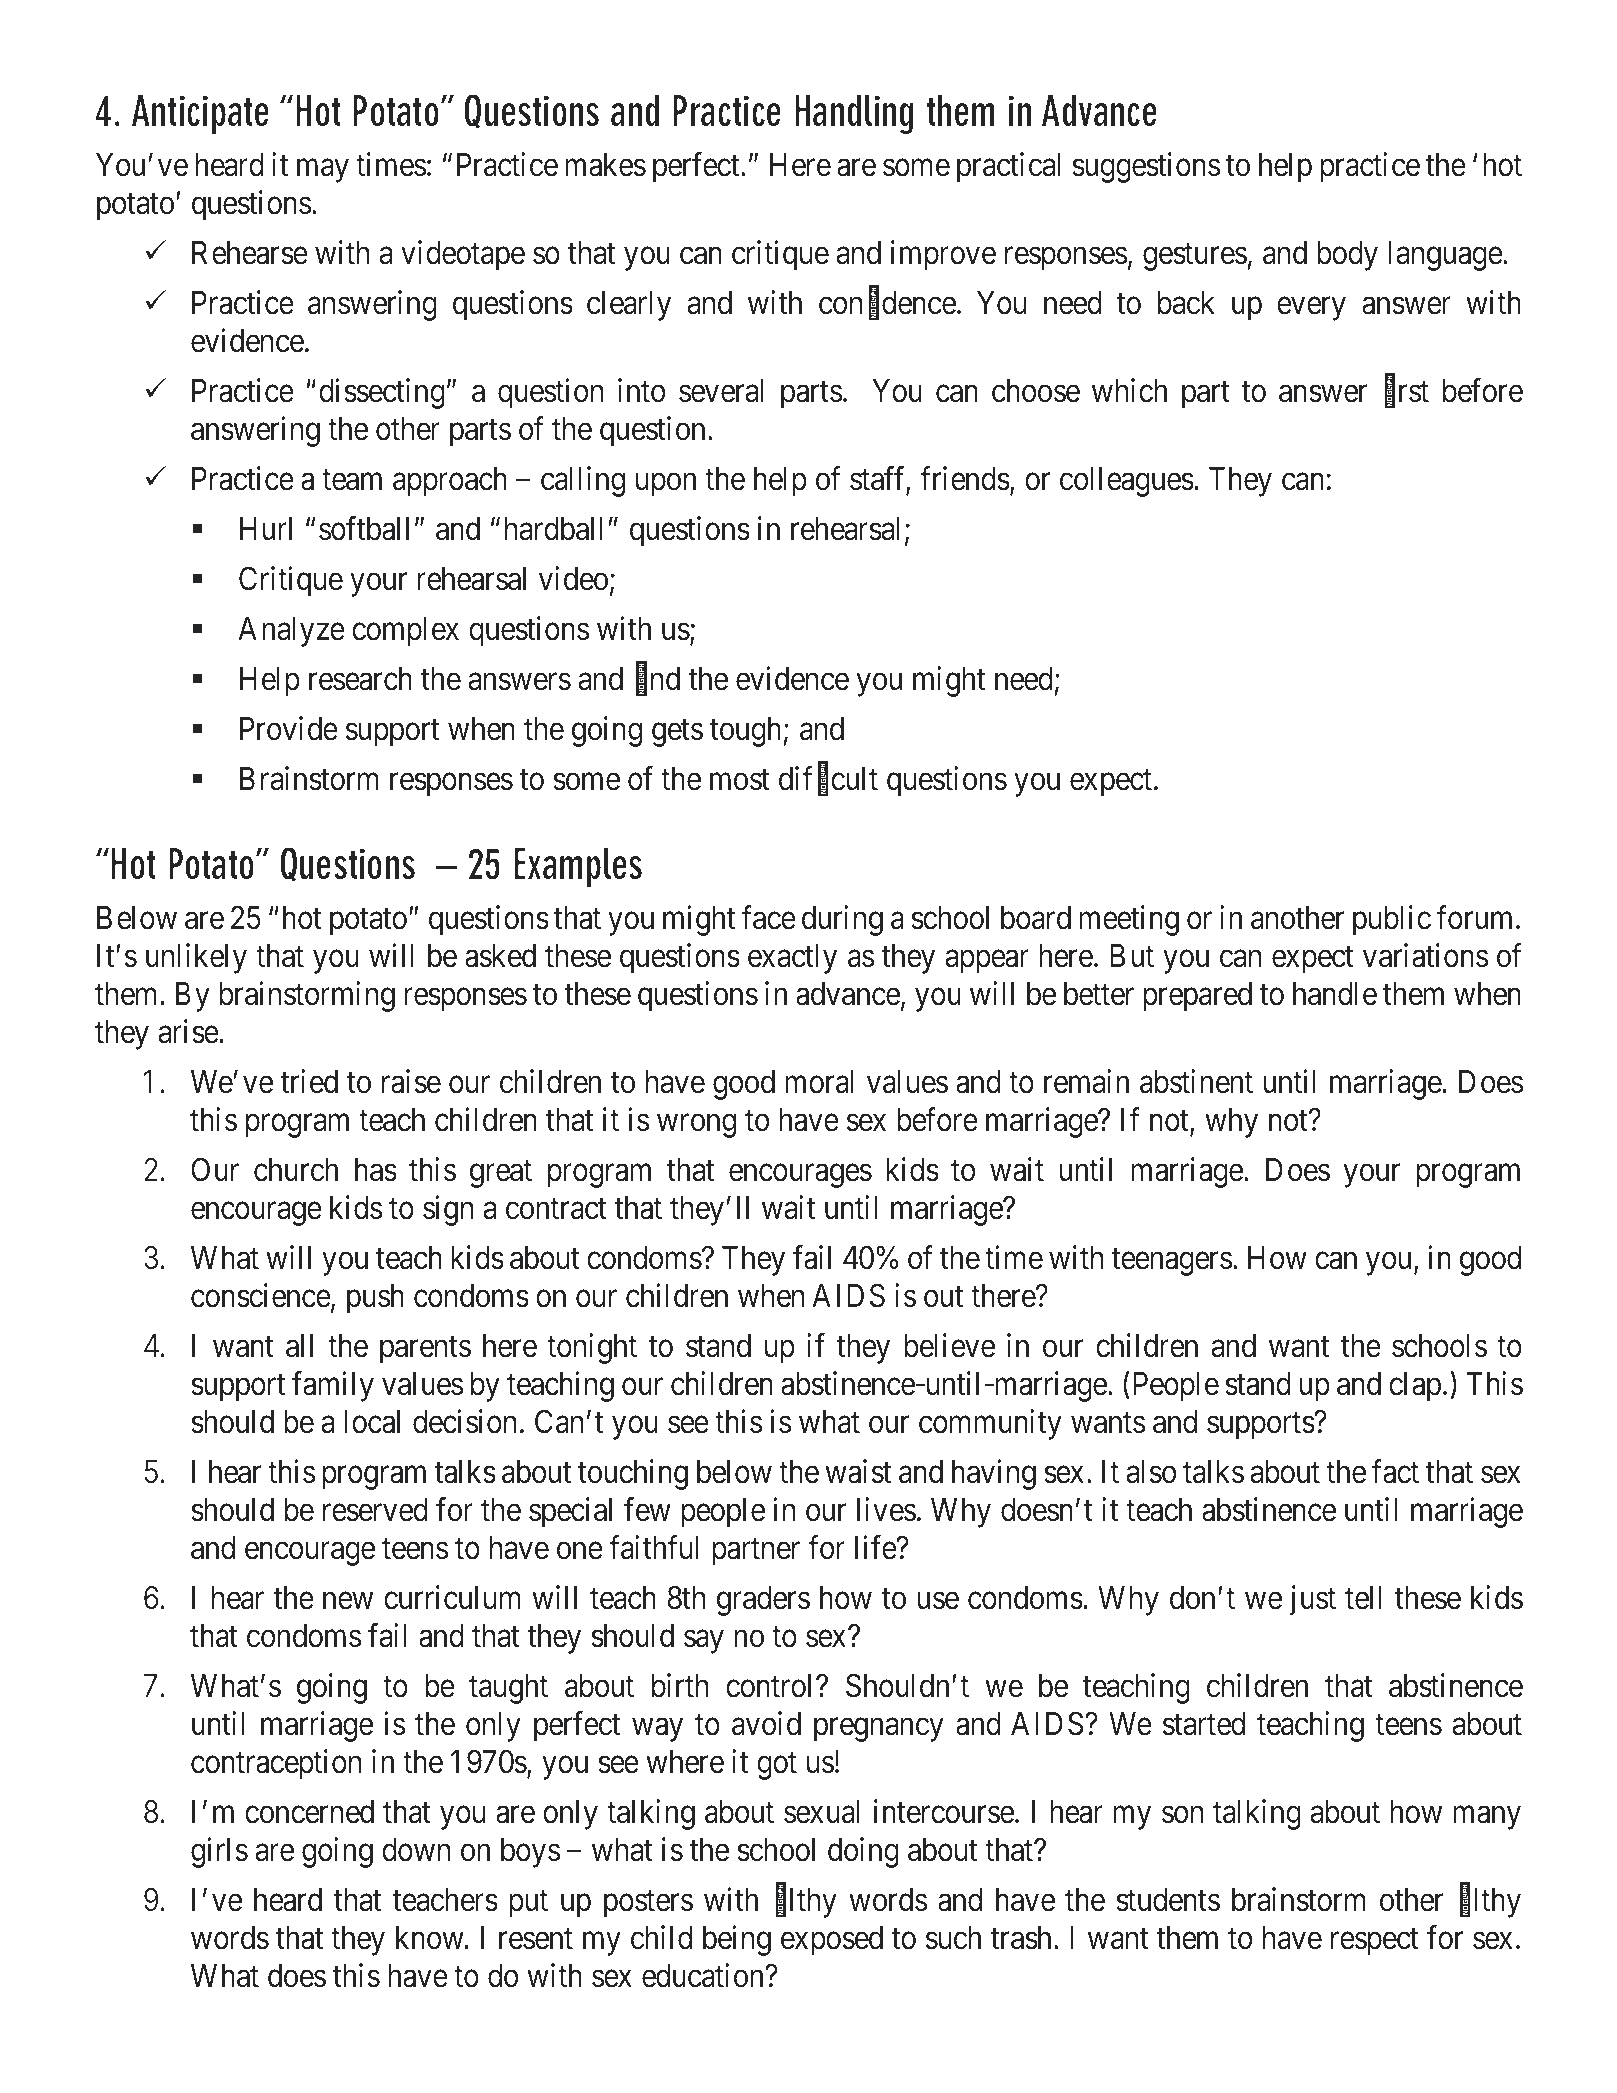  What do you see at coordinates (322, 171) in the screenshot?
I see `may` at bounding box center [322, 171].
